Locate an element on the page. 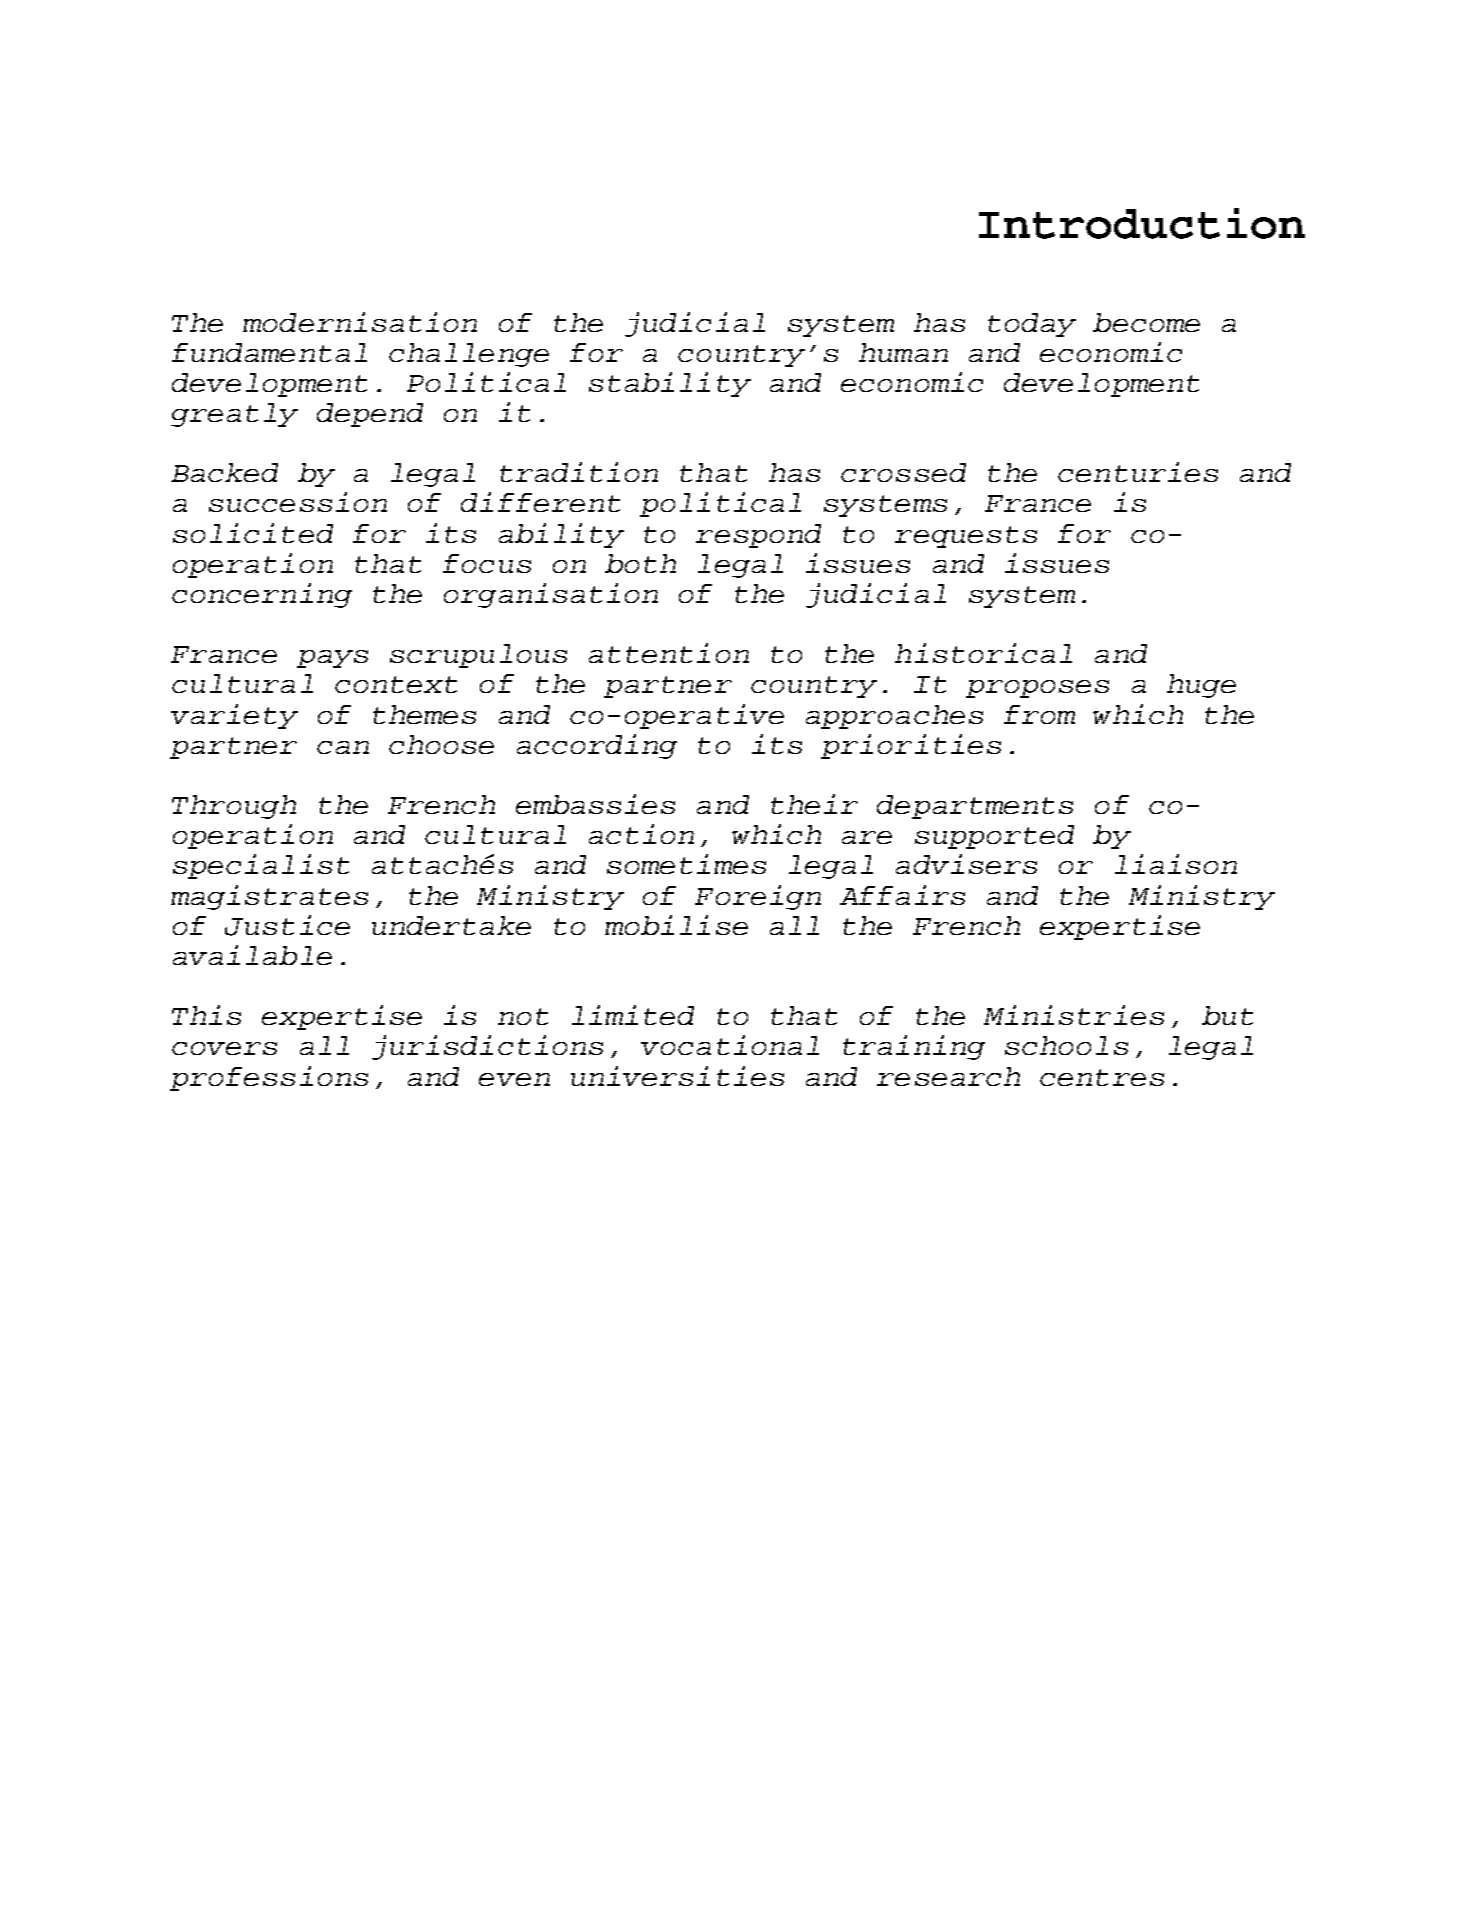 The height and width of the document is (1911, 1476). their is located at coordinates (814, 804).
